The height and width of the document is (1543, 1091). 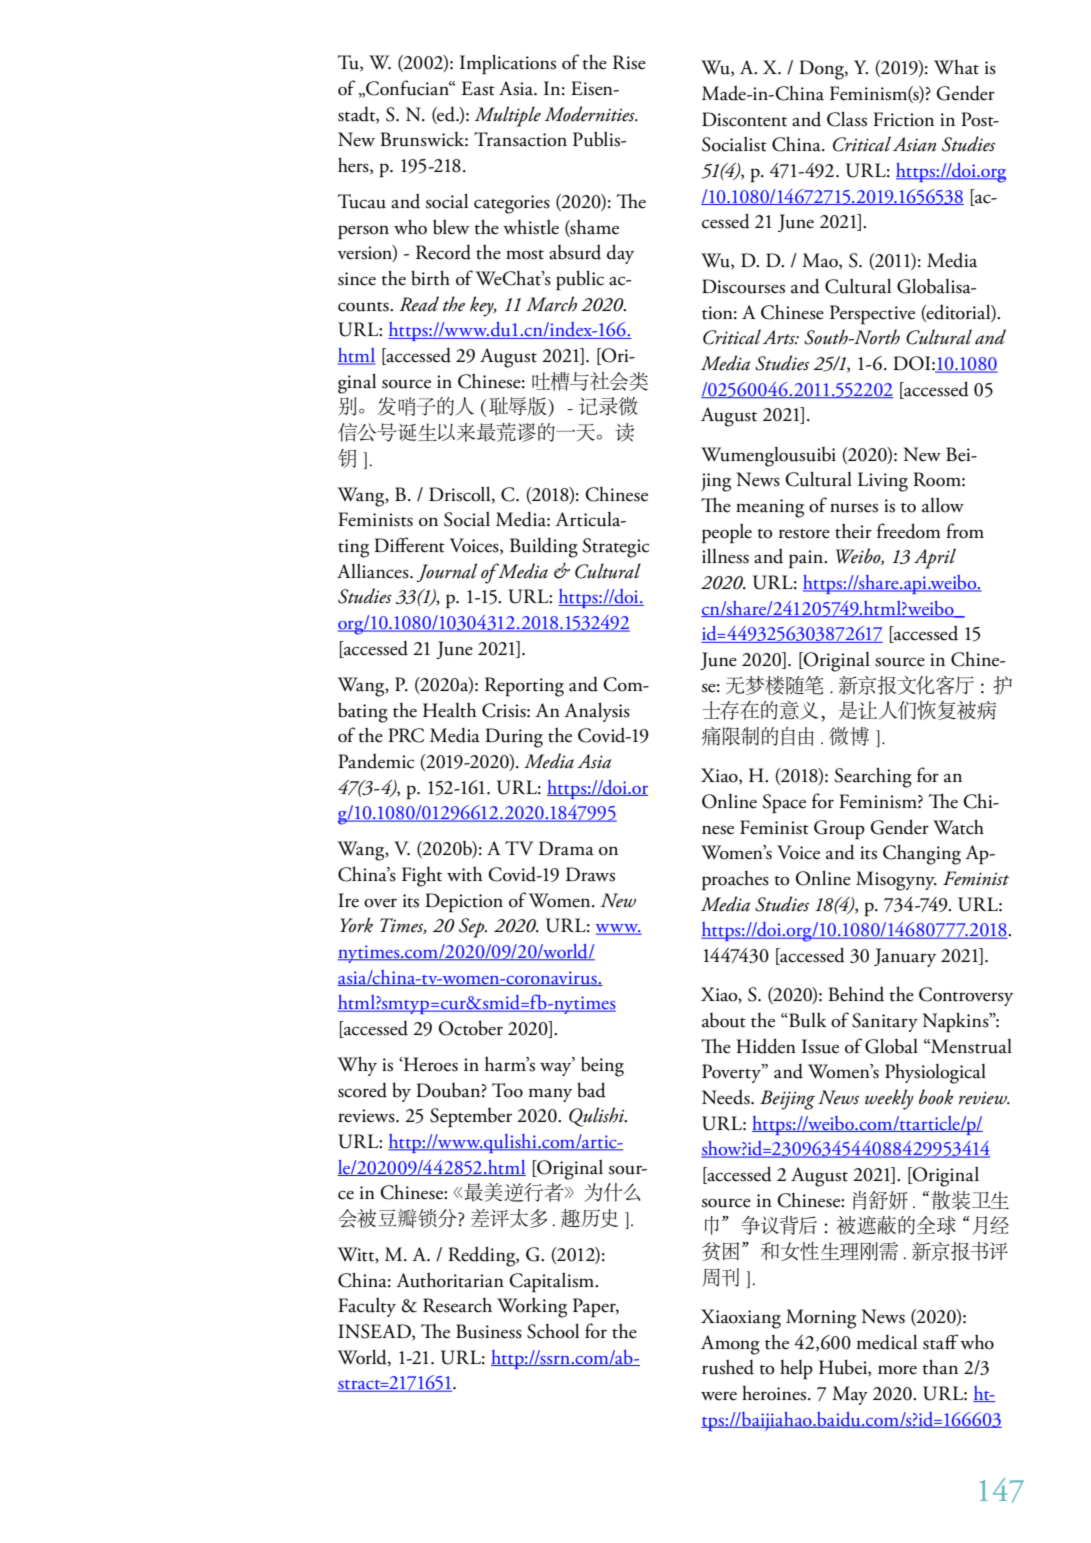 What do you see at coordinates (873, 777) in the document?
I see `Searching` at bounding box center [873, 777].
